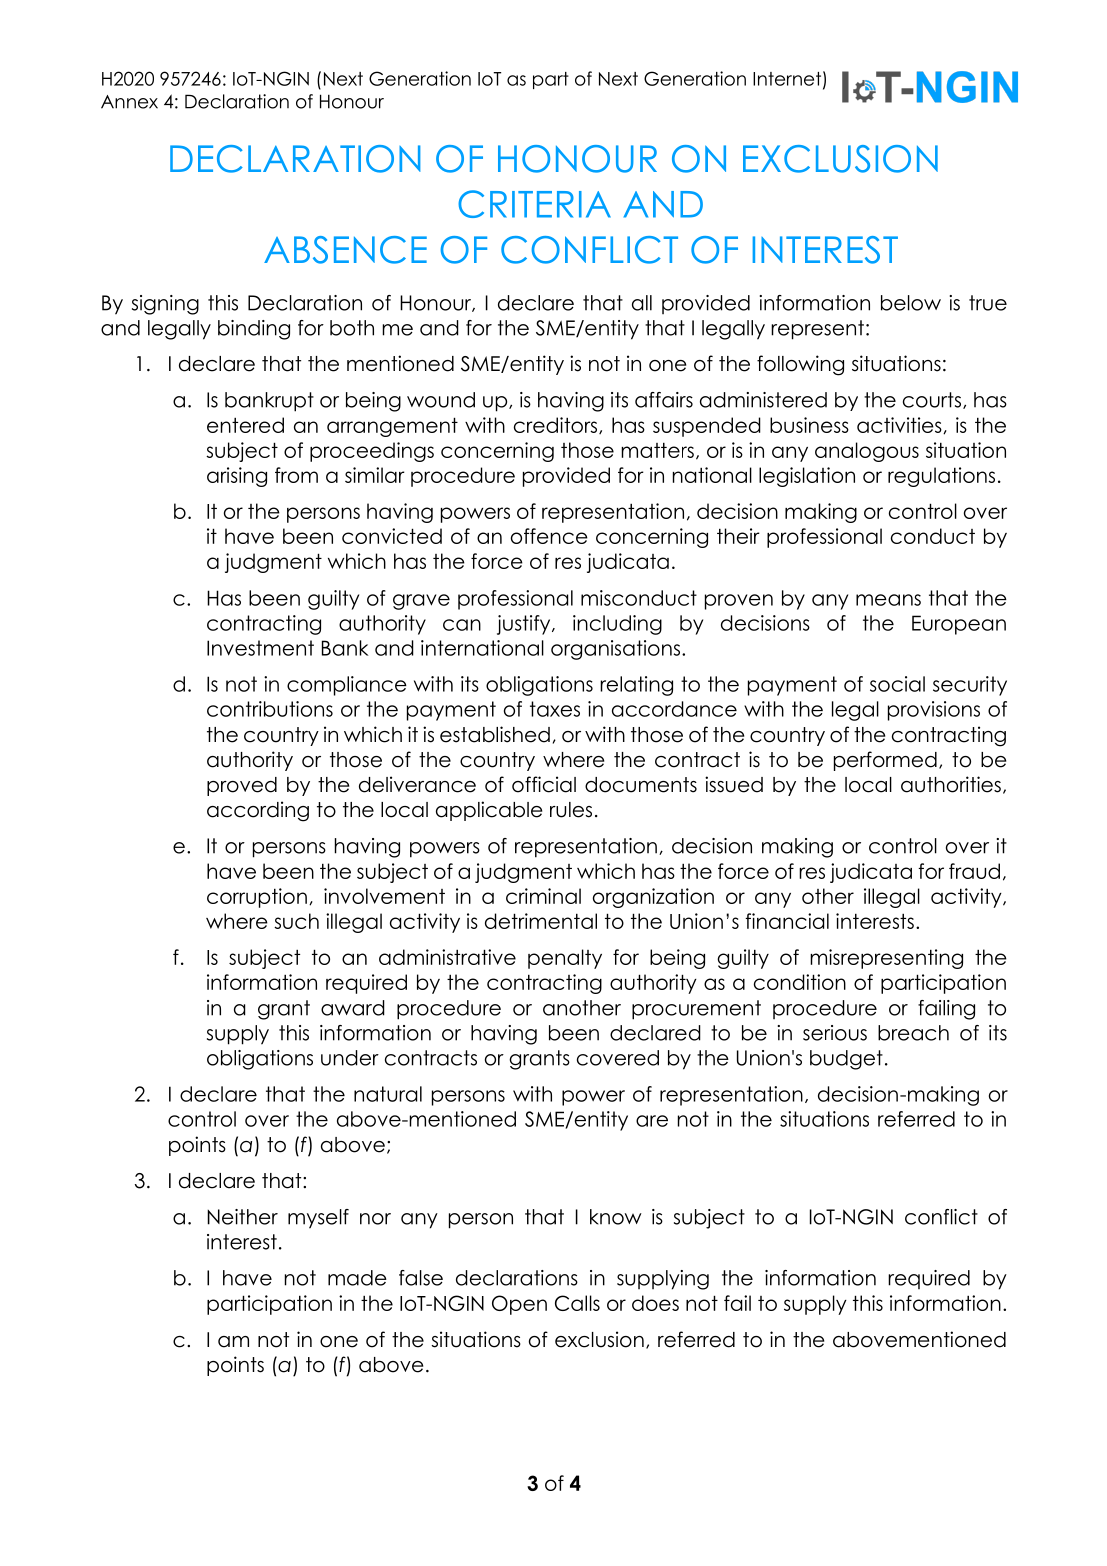 This screenshot has width=1107, height=1566. Describe the element at coordinates (543, 896) in the screenshot. I see `criminal` at that location.
